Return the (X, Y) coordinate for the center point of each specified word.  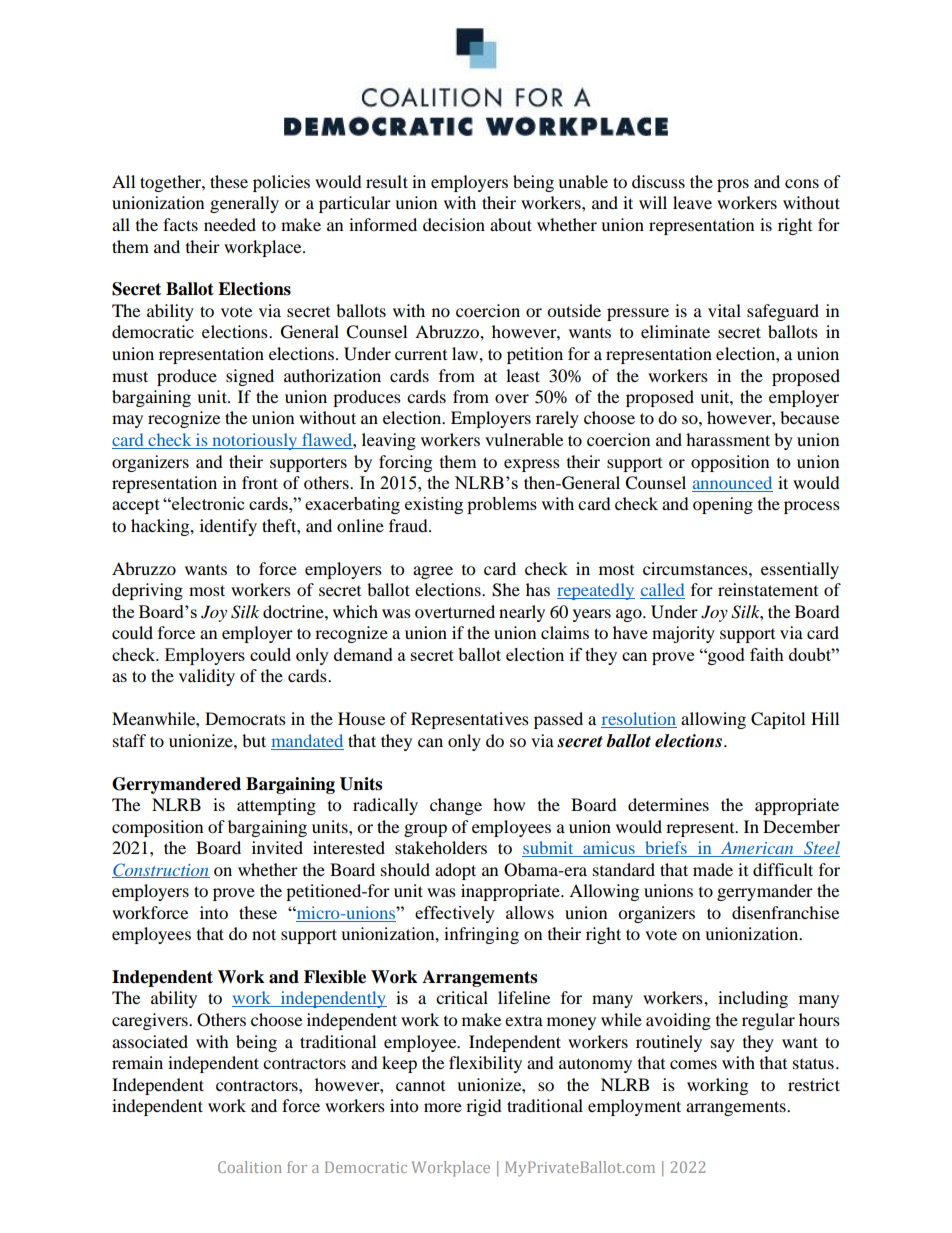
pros (733, 185)
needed (230, 224)
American (757, 849)
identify (228, 527)
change (456, 806)
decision (454, 224)
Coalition (250, 1167)
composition (157, 828)
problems (502, 505)
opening (723, 505)
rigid (484, 1107)
